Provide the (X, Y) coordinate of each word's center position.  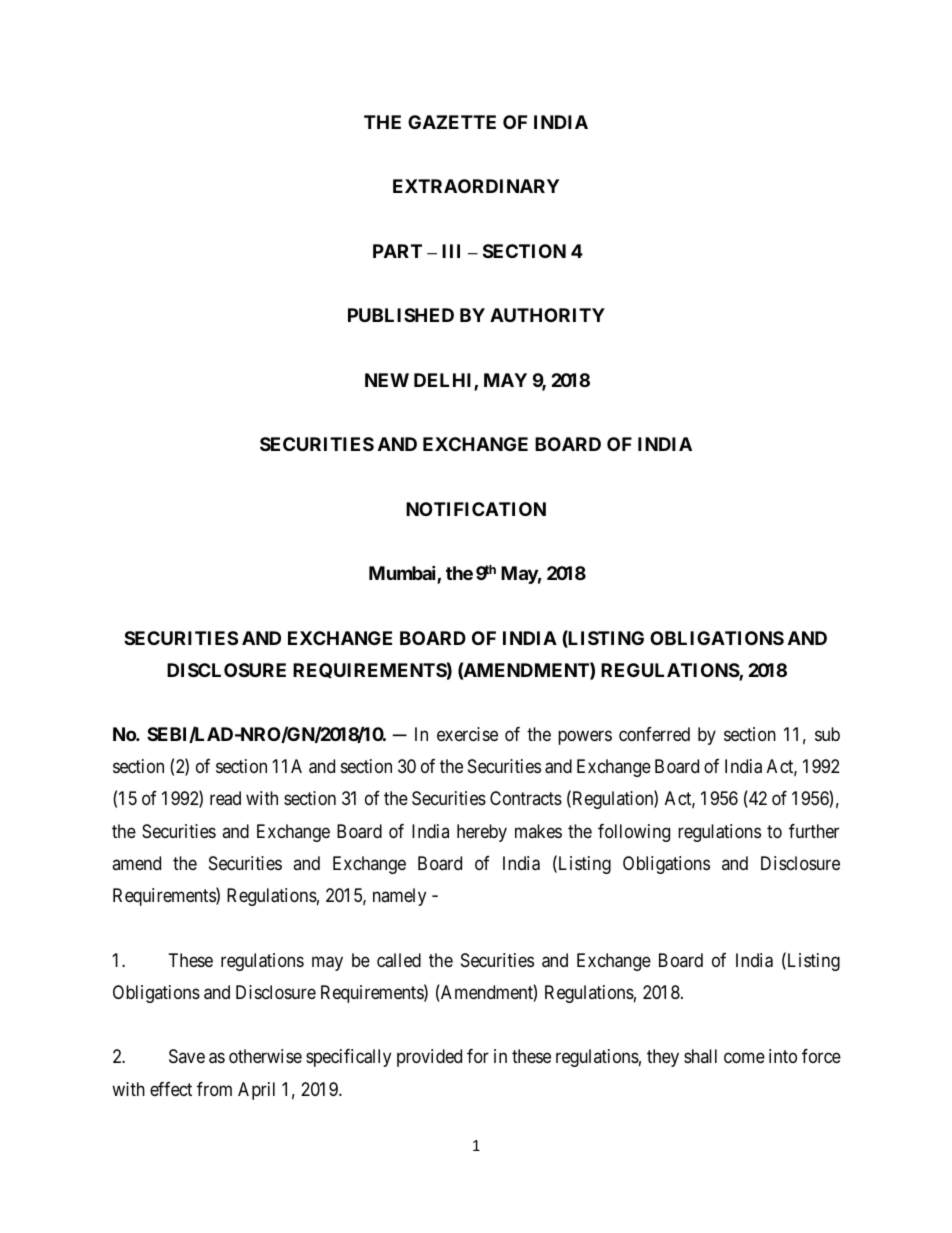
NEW (387, 380)
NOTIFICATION (476, 509)
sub (827, 734)
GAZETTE (452, 122)
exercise (467, 734)
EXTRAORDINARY (476, 186)
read (225, 798)
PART (397, 251)
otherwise (265, 1056)
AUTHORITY (547, 315)
